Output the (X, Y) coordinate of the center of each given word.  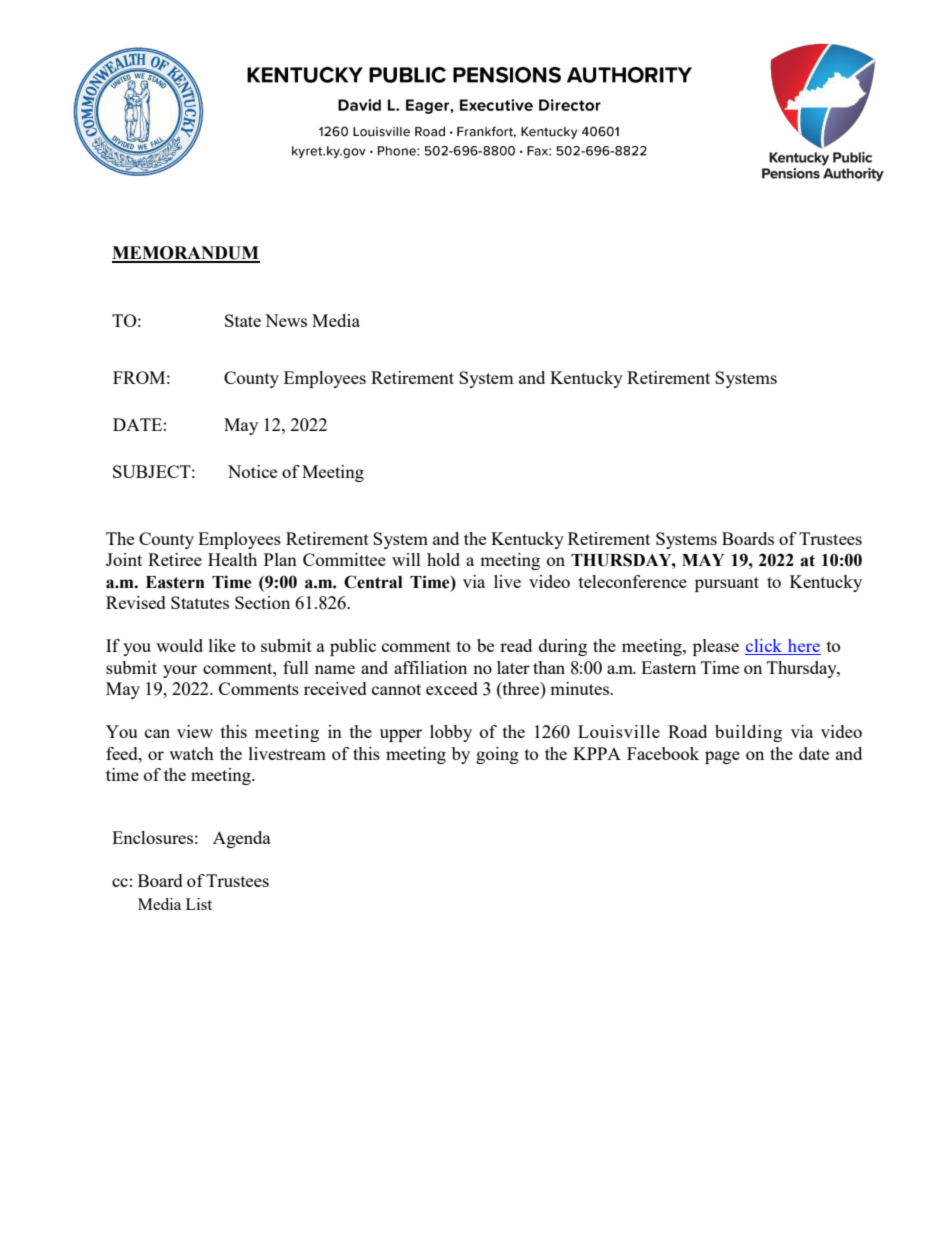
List (199, 904)
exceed (452, 688)
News (286, 320)
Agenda (242, 839)
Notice (252, 471)
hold (443, 559)
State (243, 320)
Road (687, 731)
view (195, 731)
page (722, 757)
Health (232, 559)
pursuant (727, 584)
